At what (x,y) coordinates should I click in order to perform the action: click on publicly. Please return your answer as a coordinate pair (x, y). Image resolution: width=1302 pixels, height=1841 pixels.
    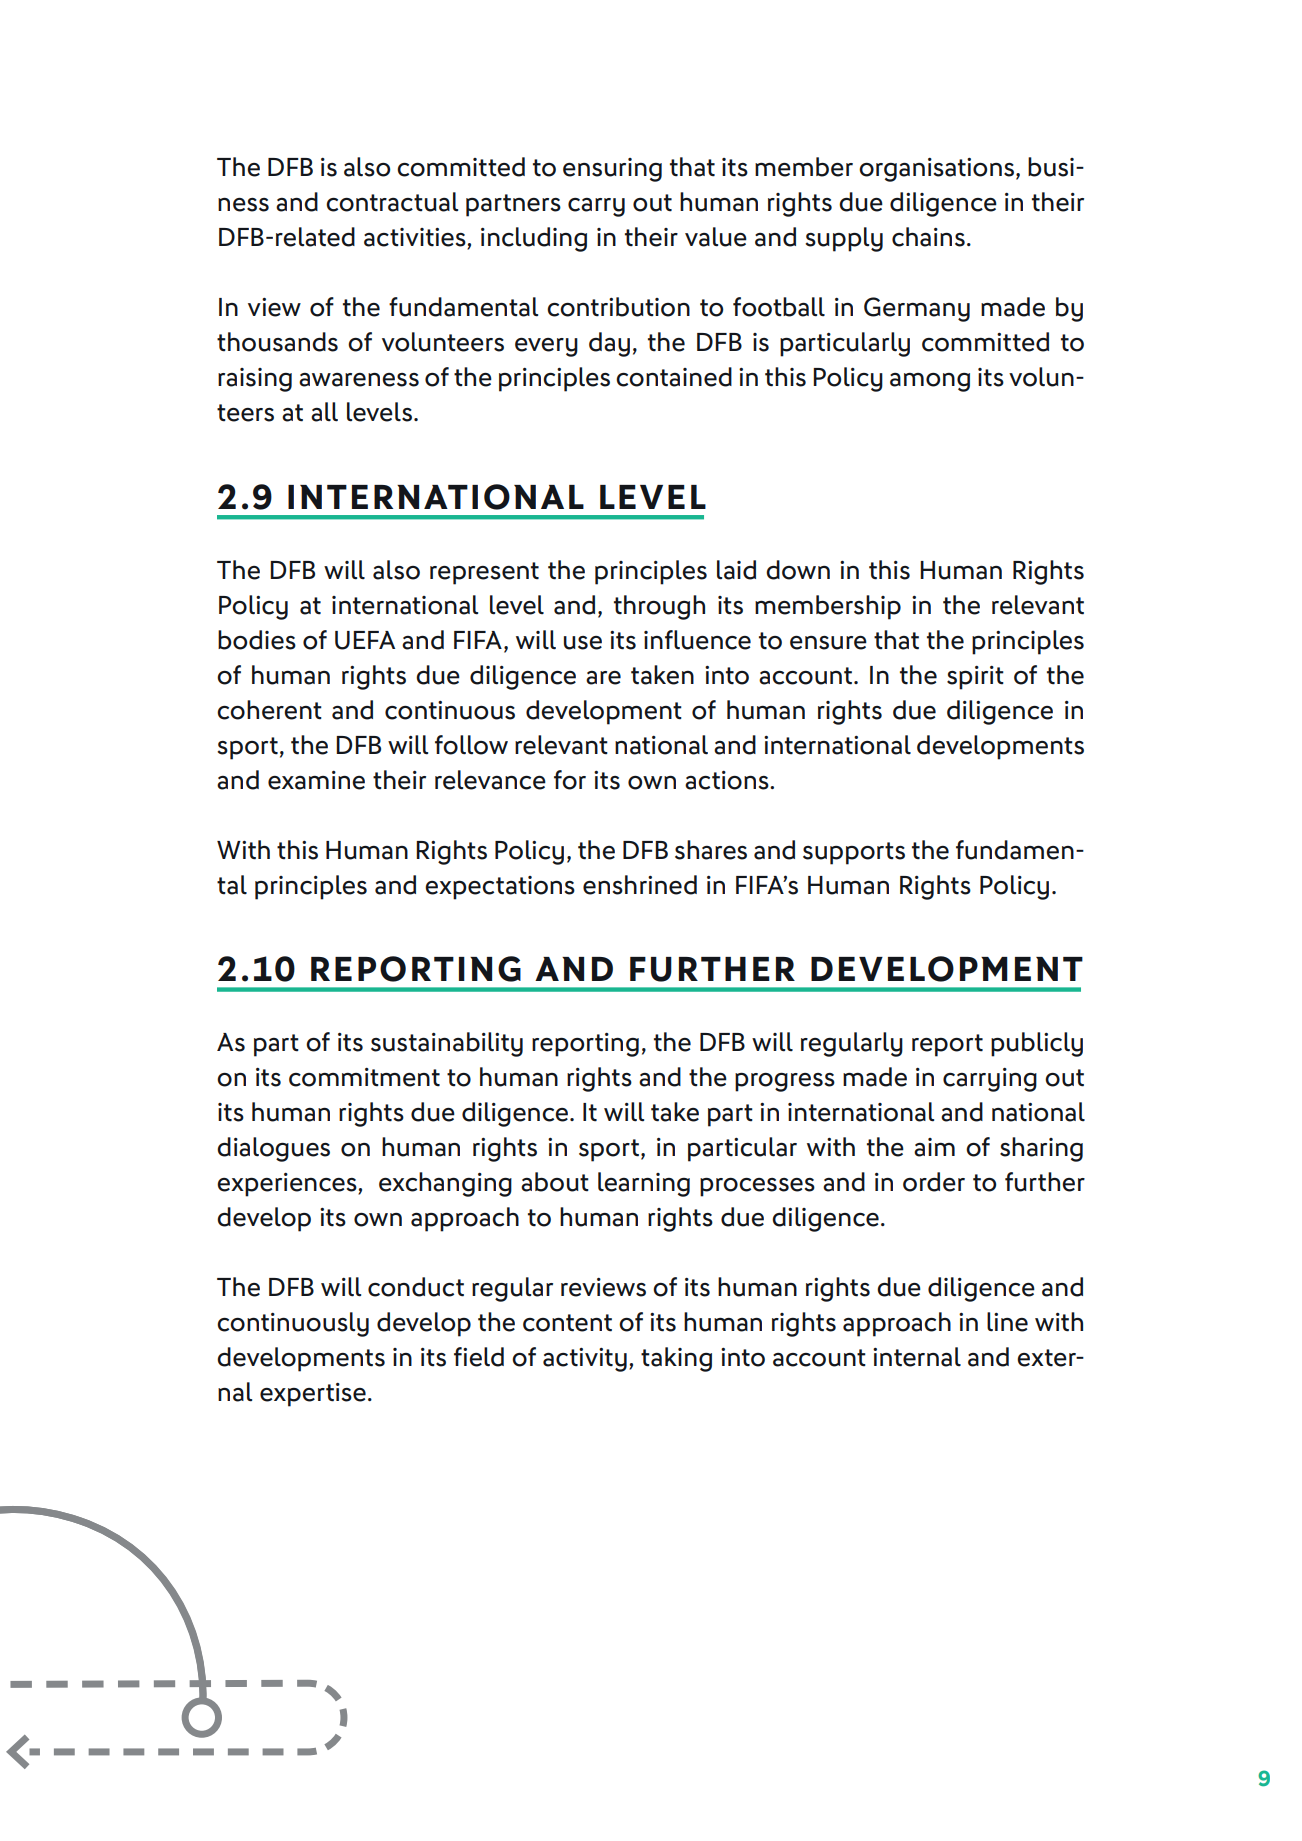
    Looking at the image, I should click on (1037, 1044).
